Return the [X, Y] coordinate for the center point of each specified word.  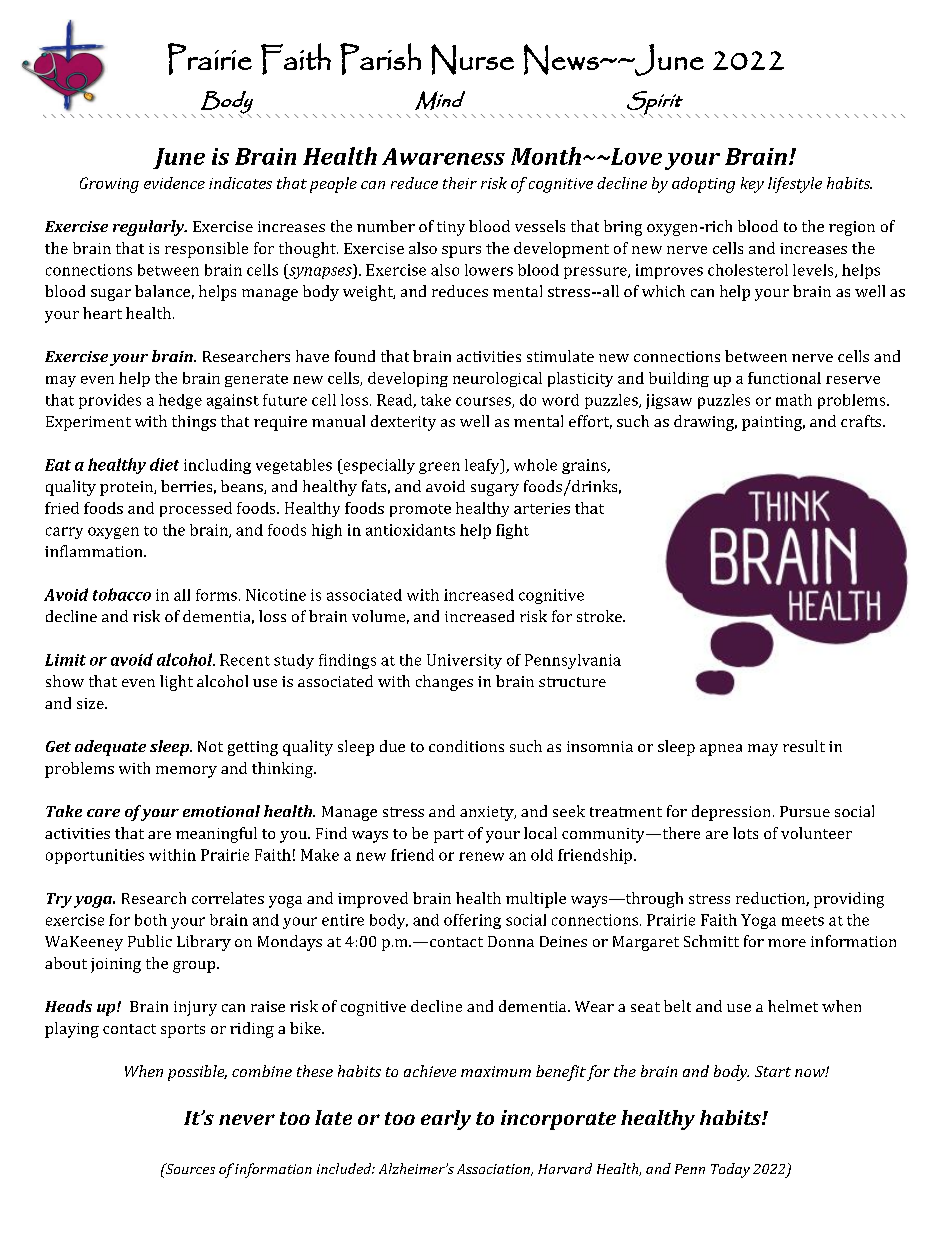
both [151, 920]
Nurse [472, 59]
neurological [497, 379]
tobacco [122, 594]
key [752, 185]
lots [745, 833]
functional [784, 378]
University [464, 661]
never [247, 1119]
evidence [174, 183]
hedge [180, 401]
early [446, 1120]
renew [481, 856]
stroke [600, 616]
